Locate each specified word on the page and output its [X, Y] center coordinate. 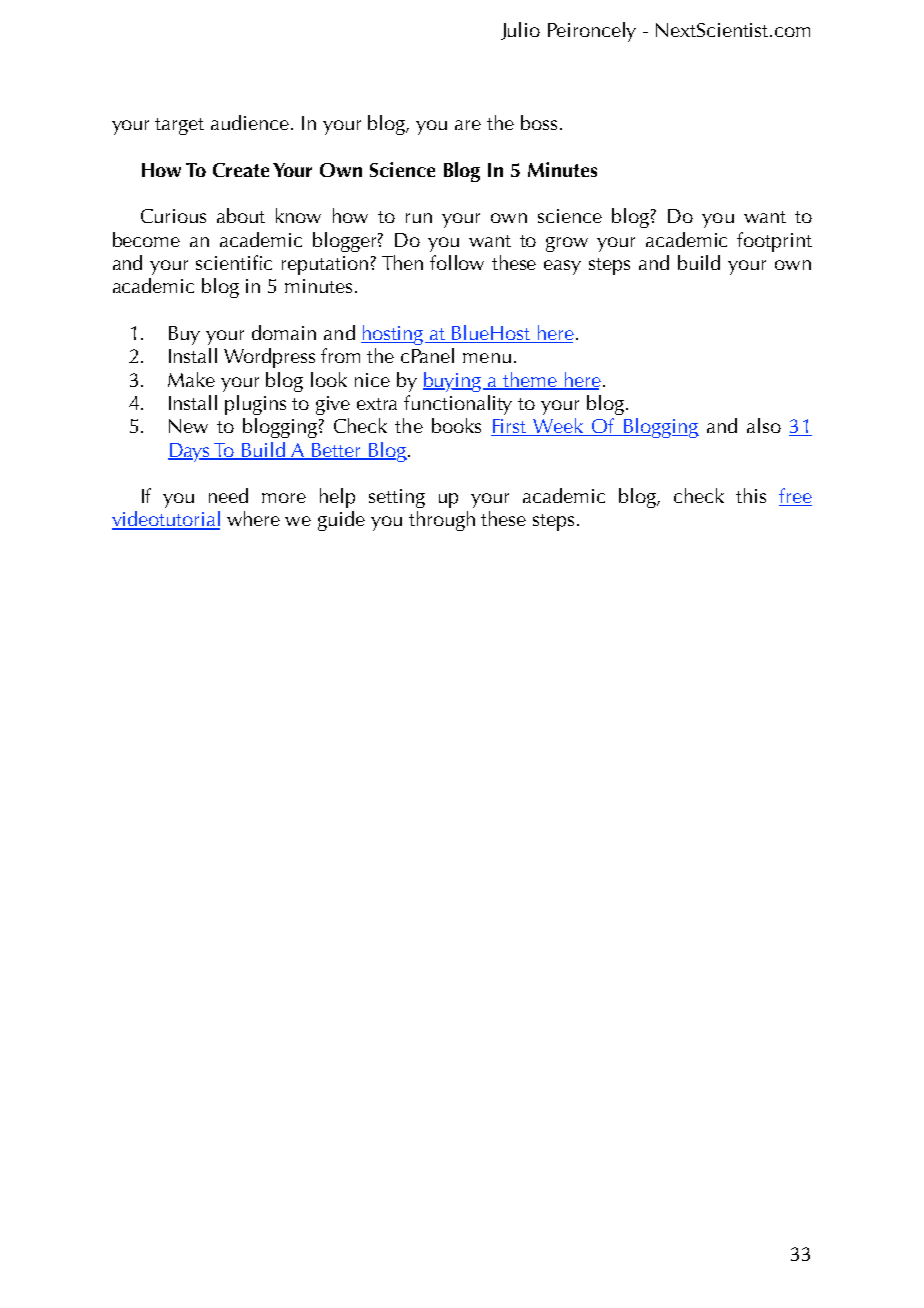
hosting [393, 335]
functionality [458, 405]
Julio [520, 31]
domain [284, 332]
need [228, 495]
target [179, 126]
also [764, 425]
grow [567, 244]
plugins [255, 405]
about [241, 215]
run [419, 218]
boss [539, 122]
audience [251, 122]
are [468, 125]
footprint [774, 242]
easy [562, 267]
